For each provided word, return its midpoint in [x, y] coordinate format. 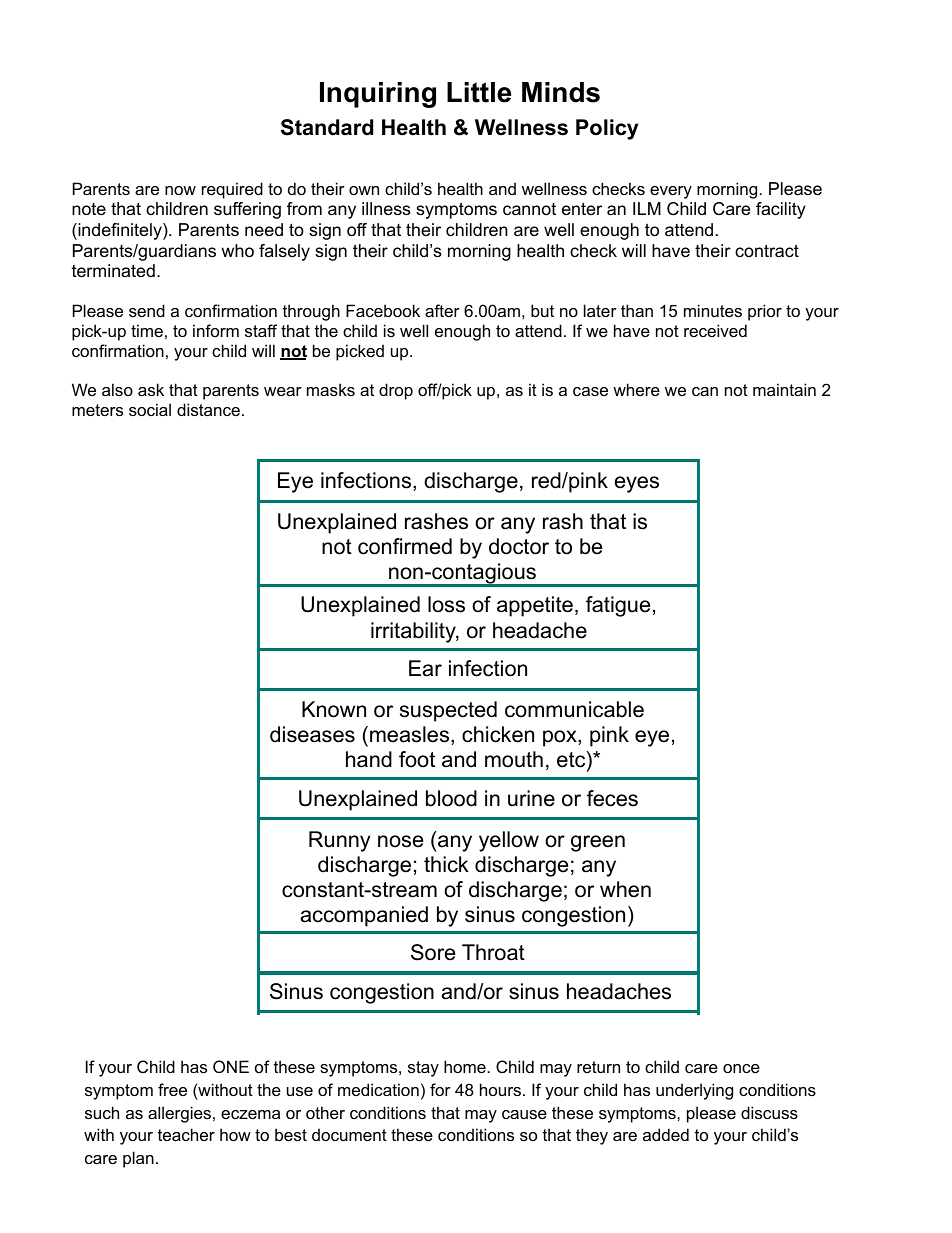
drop [396, 391]
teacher [186, 1134]
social [150, 409]
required [232, 190]
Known [334, 709]
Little [479, 92]
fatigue [618, 606]
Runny [339, 841]
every [671, 192]
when [625, 889]
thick [446, 864]
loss [446, 604]
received [715, 330]
